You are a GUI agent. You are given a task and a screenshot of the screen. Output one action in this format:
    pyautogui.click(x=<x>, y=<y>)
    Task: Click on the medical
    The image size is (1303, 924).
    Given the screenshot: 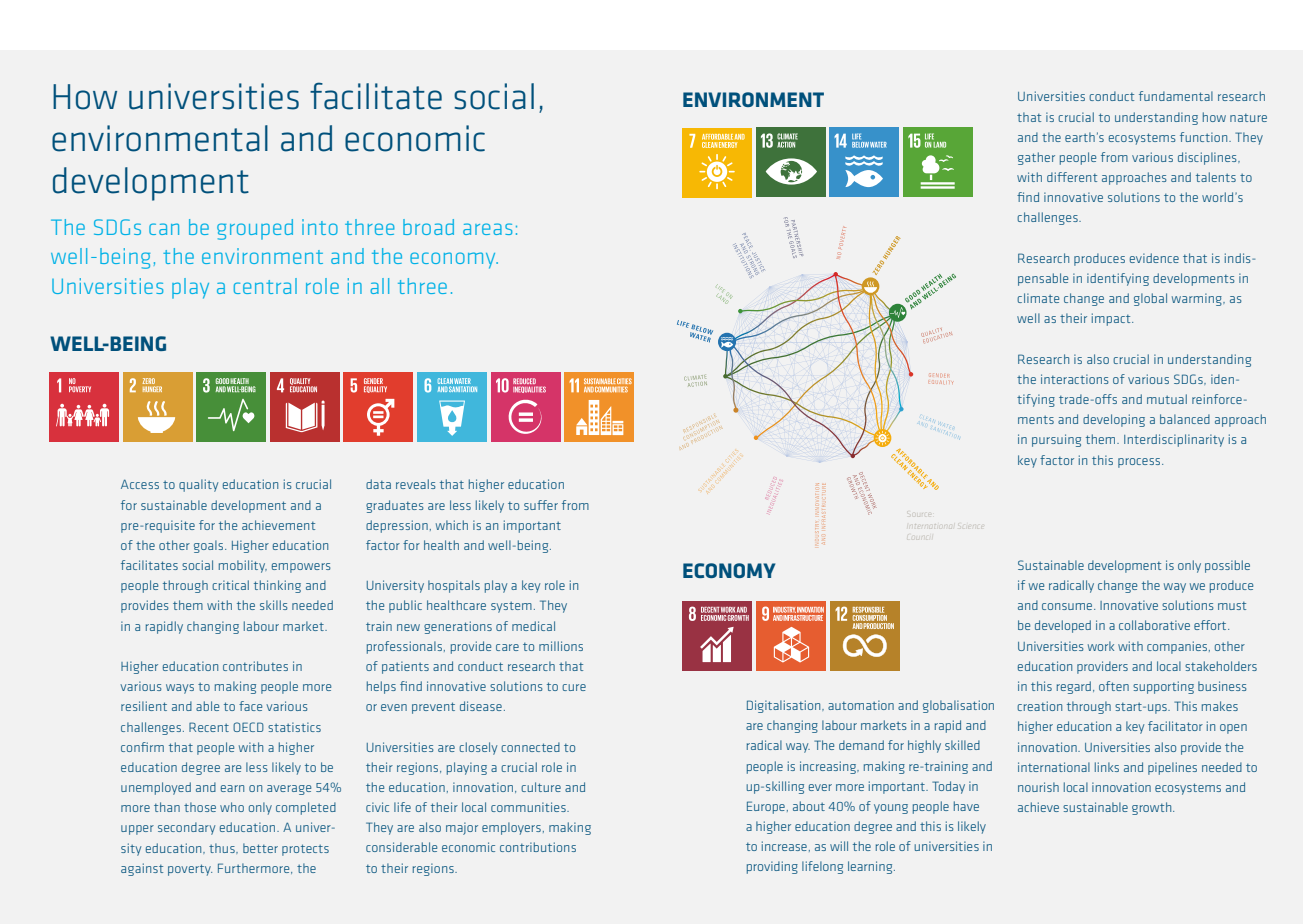 What is the action you would take?
    pyautogui.click(x=533, y=626)
